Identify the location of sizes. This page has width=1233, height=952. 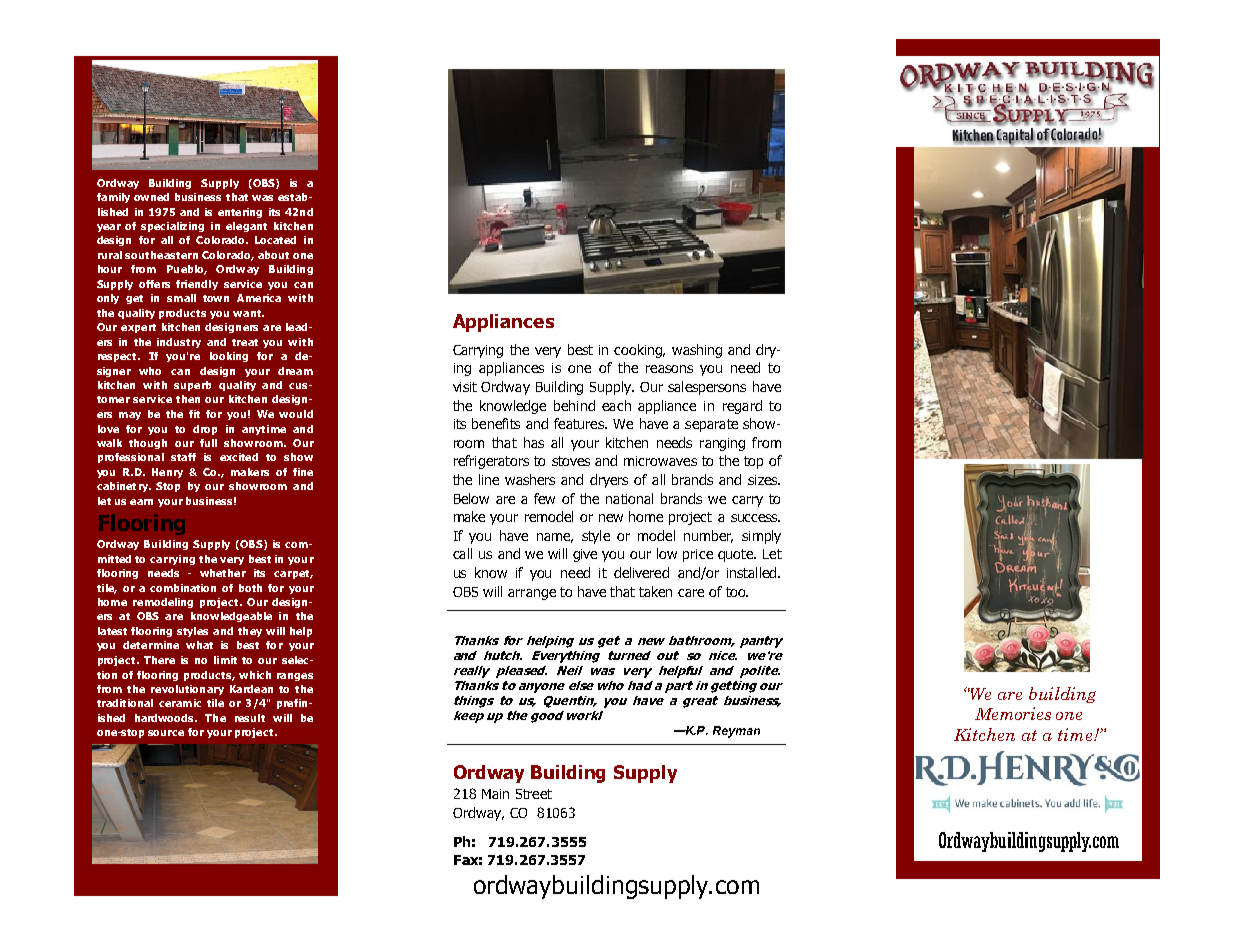
(764, 480).
